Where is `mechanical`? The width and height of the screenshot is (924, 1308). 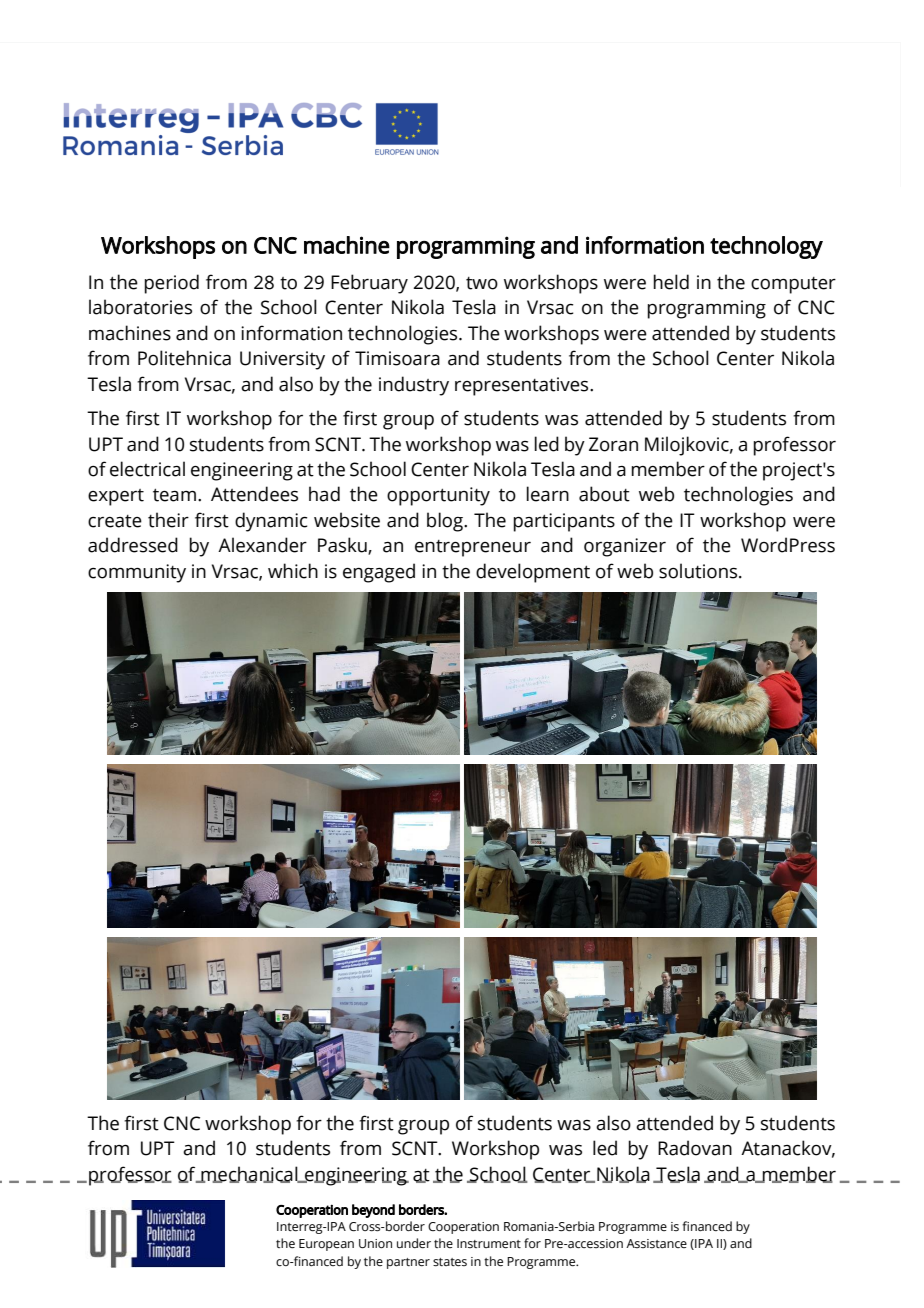
mechanical is located at coordinates (249, 1174).
